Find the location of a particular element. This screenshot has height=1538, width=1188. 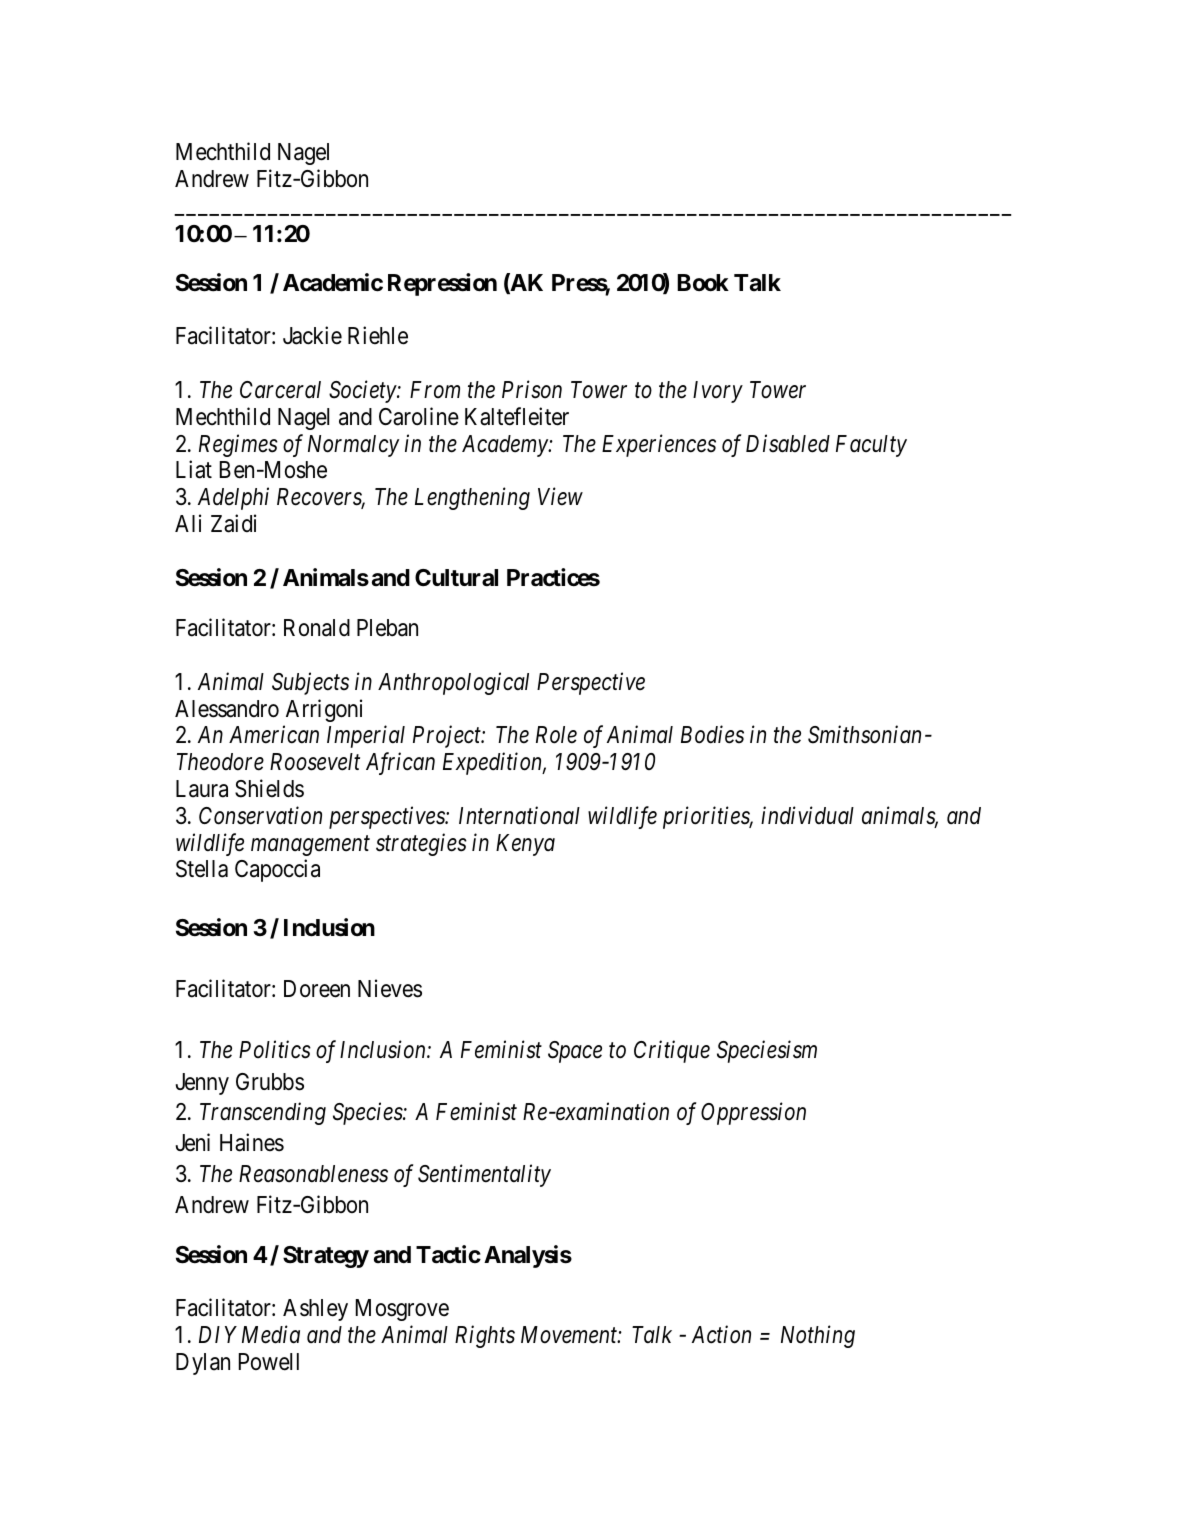

individual is located at coordinates (807, 815).
